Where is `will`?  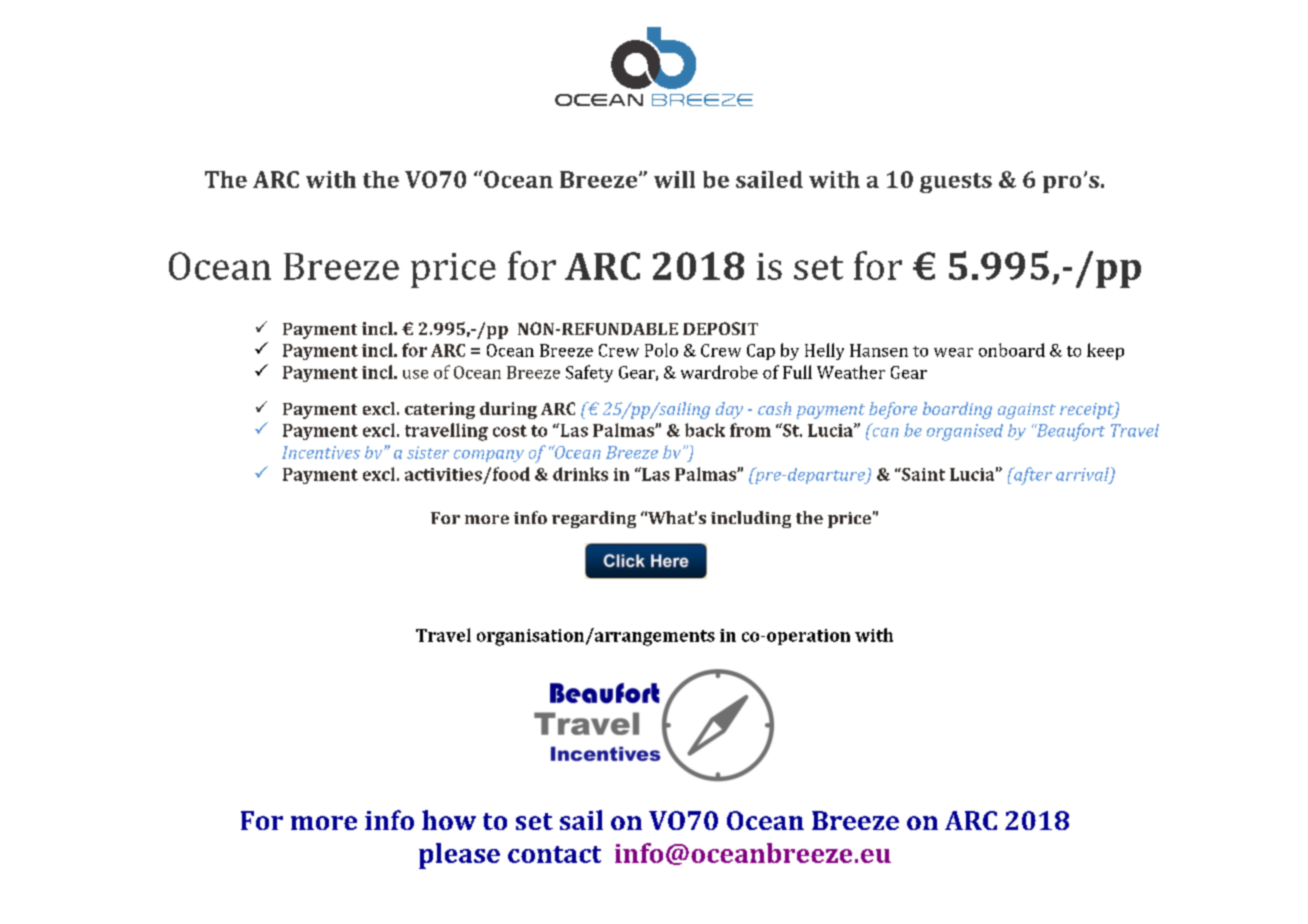
will is located at coordinates (674, 179).
